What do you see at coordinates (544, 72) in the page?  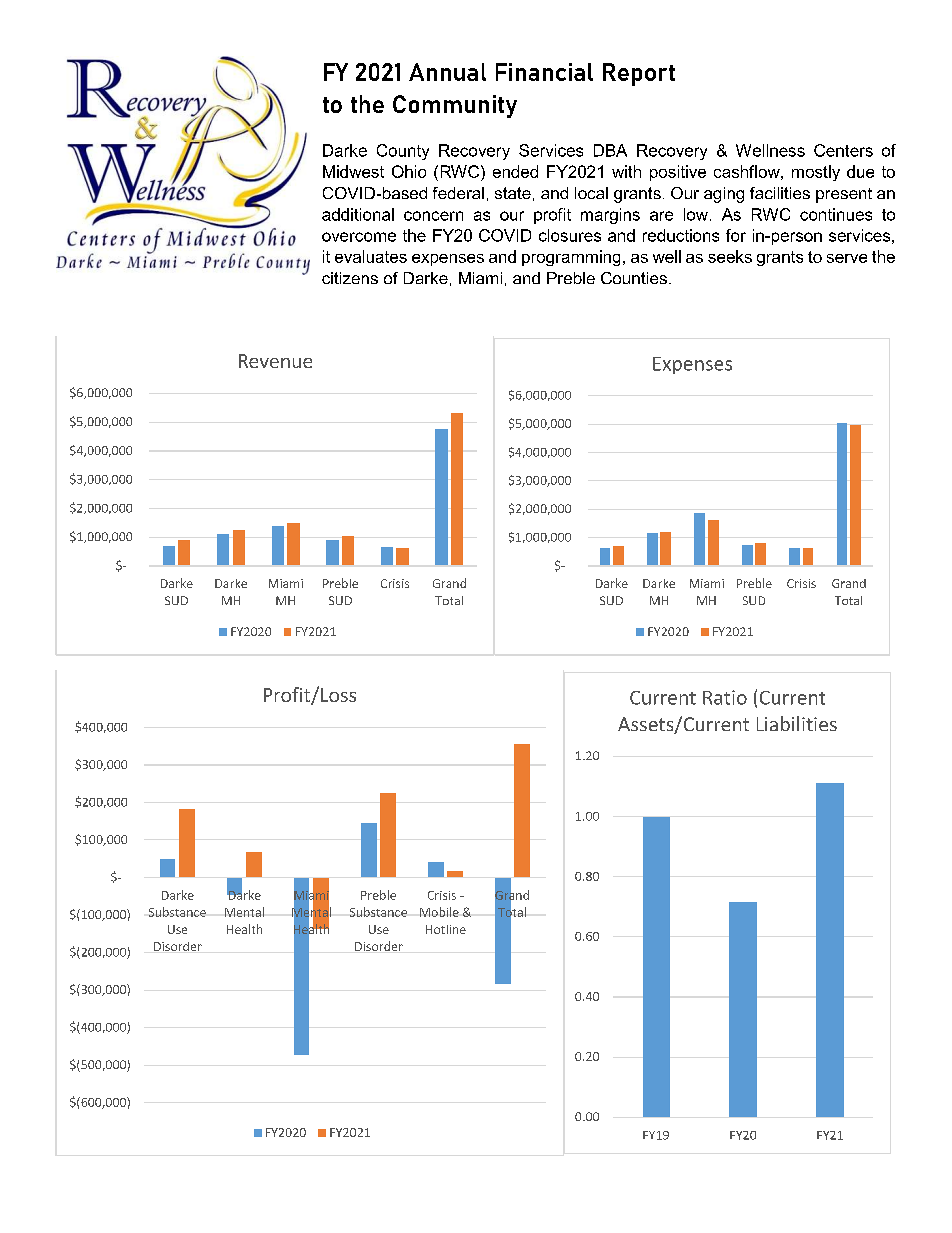 I see `Financial` at bounding box center [544, 72].
